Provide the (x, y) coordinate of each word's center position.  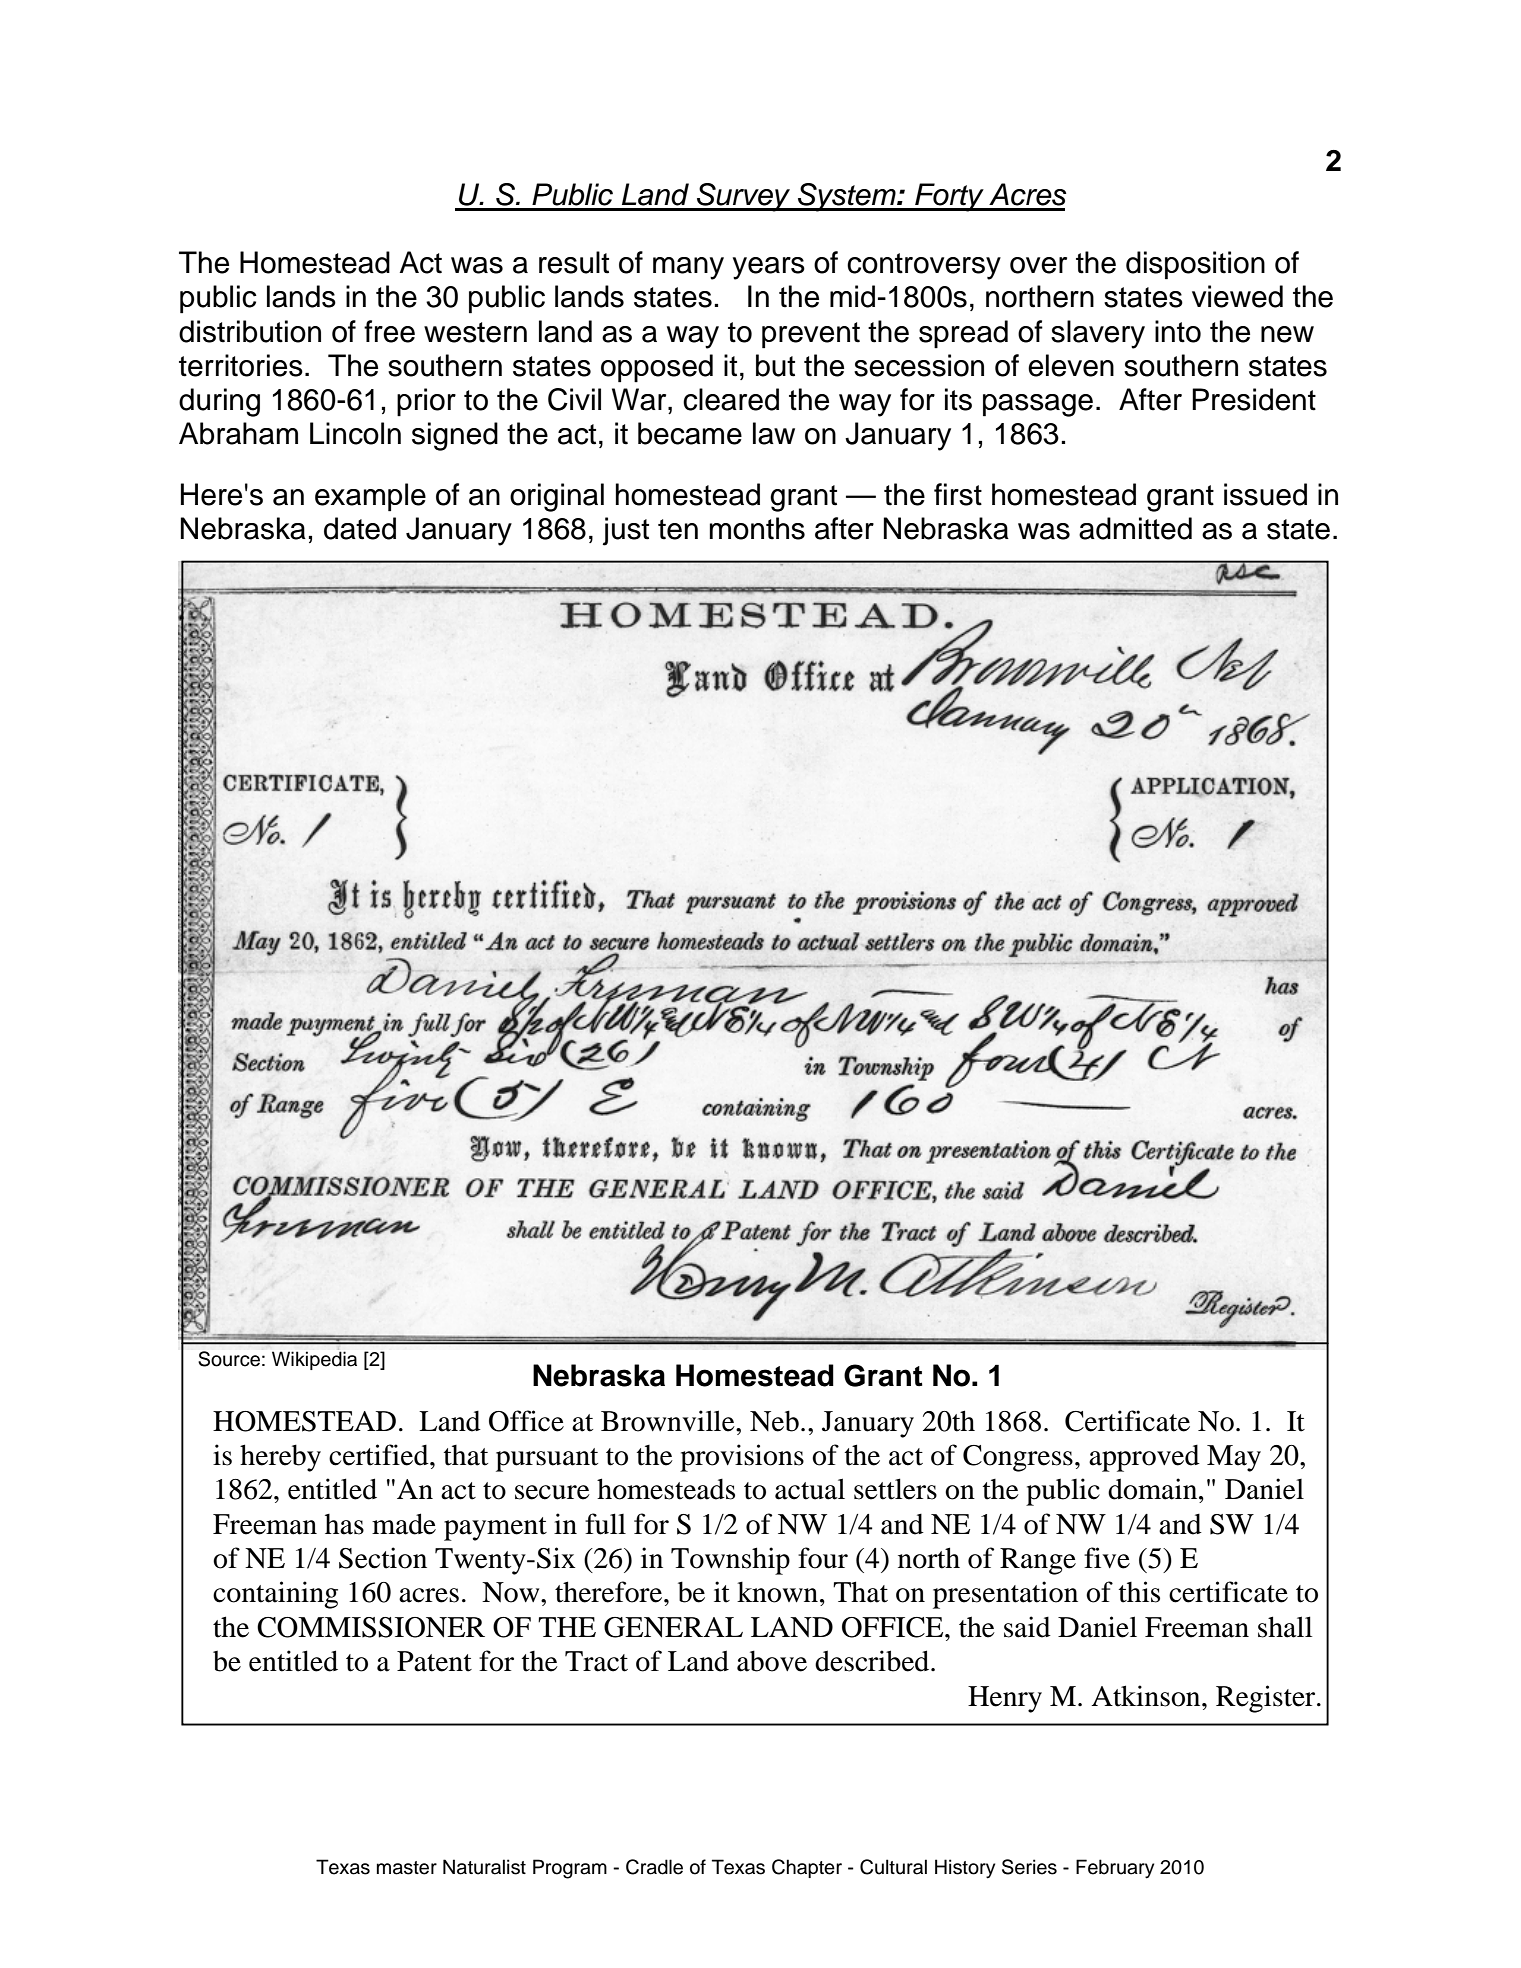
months (757, 528)
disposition (1195, 265)
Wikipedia (314, 1360)
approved (1144, 1458)
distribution (250, 331)
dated (360, 528)
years (769, 268)
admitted (1135, 528)
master (407, 1868)
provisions (742, 1458)
